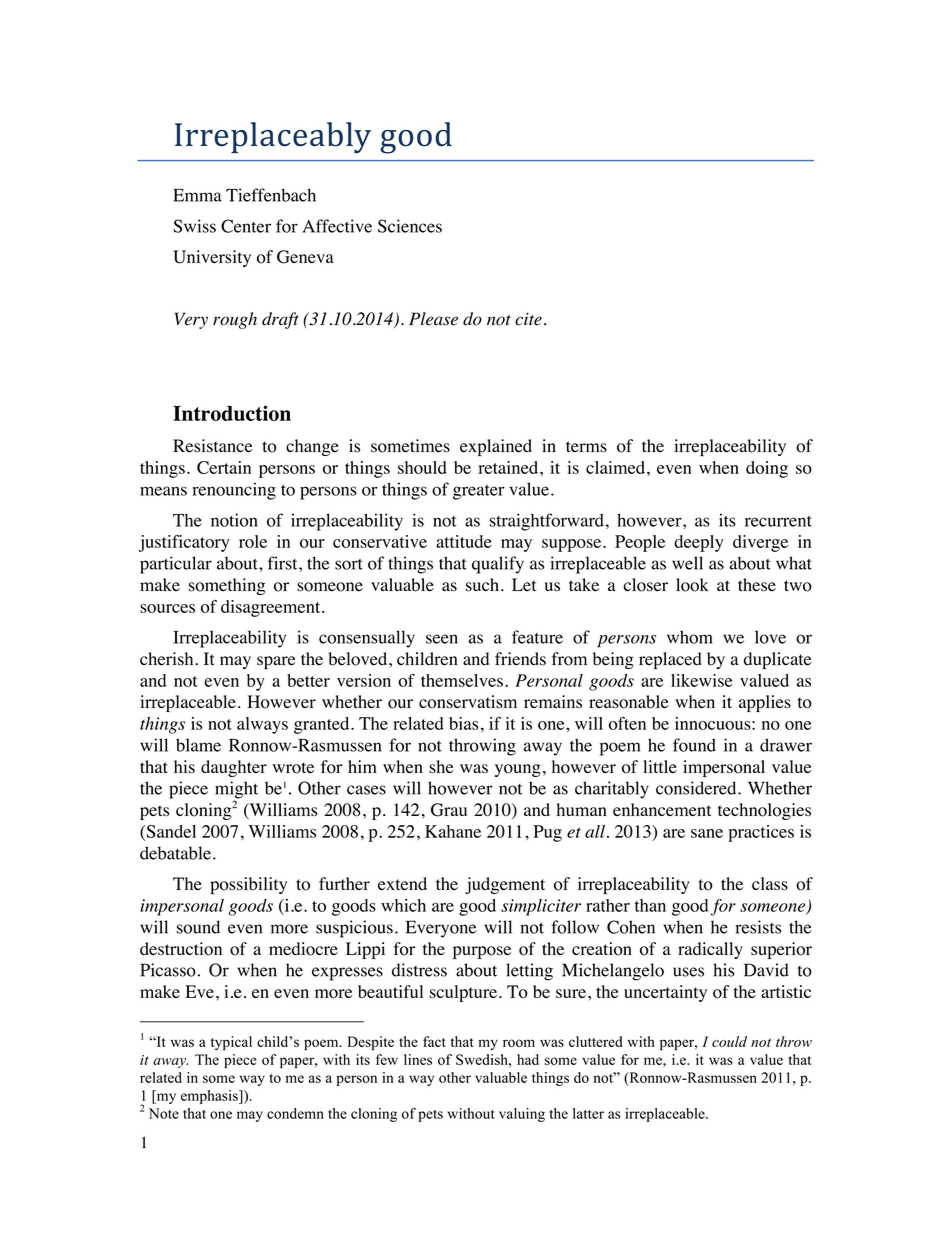  Describe the element at coordinates (236, 791) in the page. I see `might` at that location.
